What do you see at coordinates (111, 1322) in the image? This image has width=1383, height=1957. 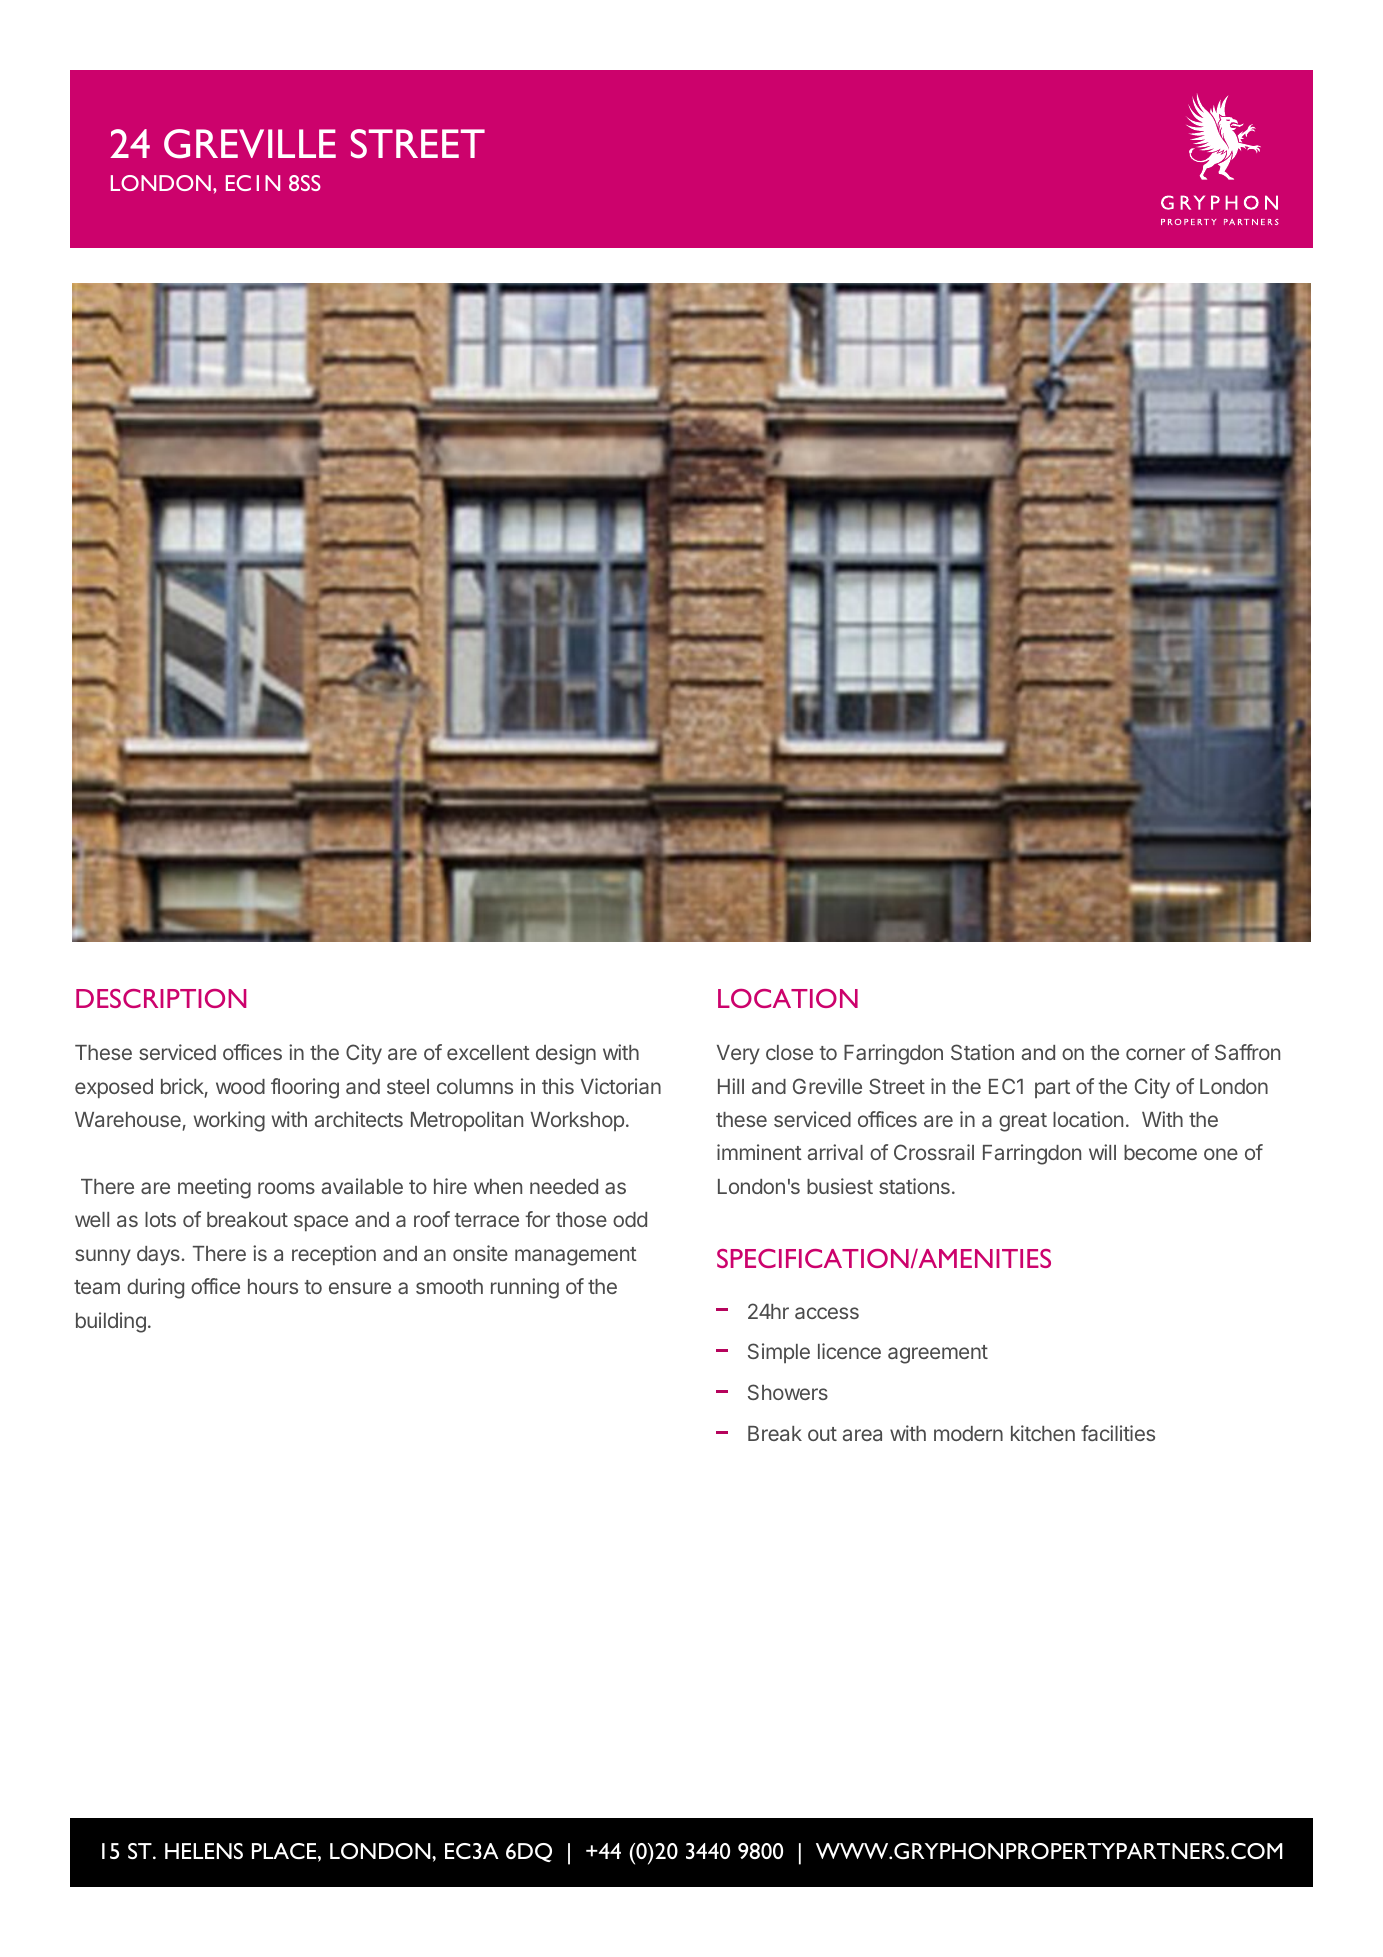 I see `building` at bounding box center [111, 1322].
